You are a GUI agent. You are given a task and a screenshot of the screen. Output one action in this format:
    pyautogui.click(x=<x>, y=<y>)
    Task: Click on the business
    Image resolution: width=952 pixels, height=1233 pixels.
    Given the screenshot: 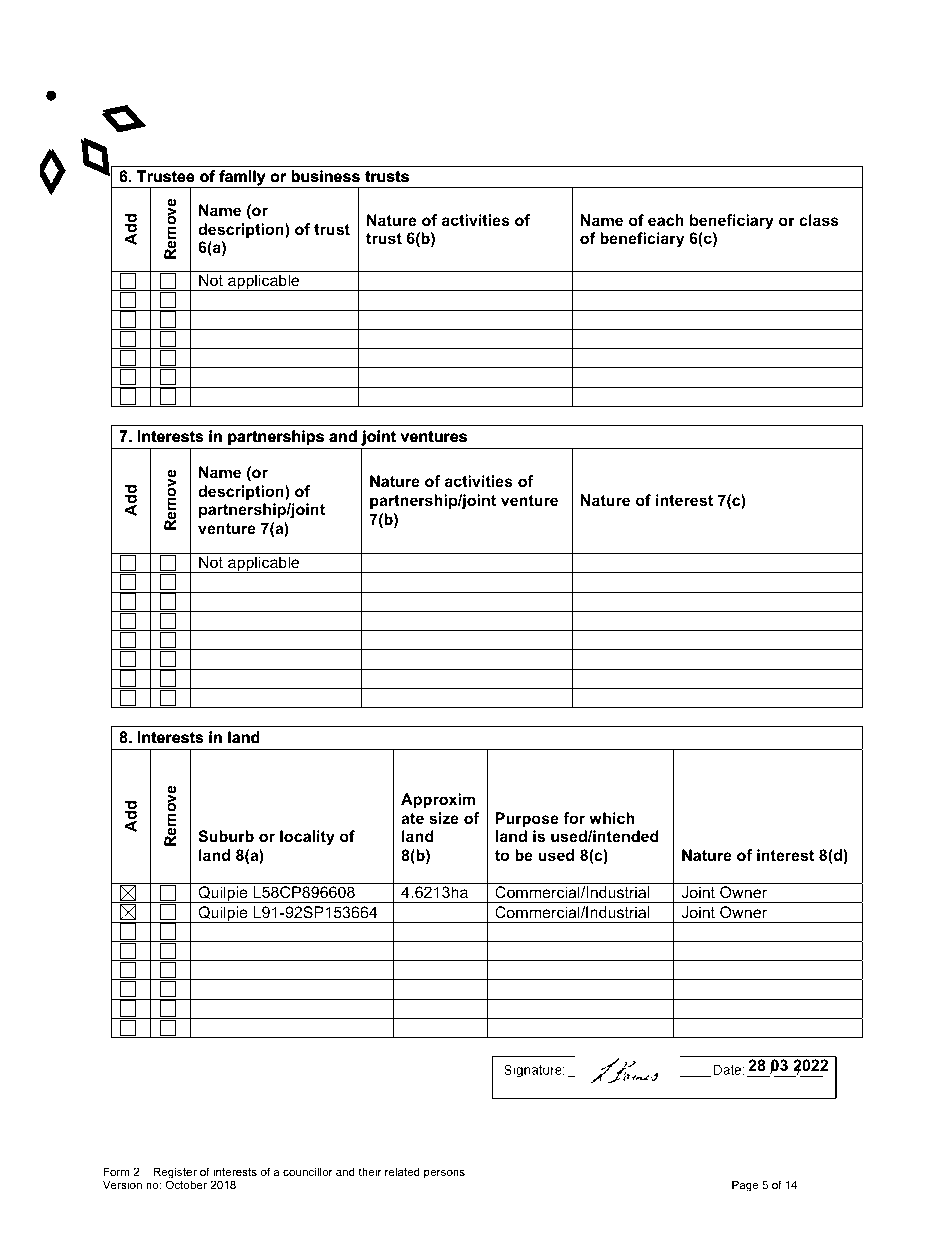 What is the action you would take?
    pyautogui.click(x=326, y=176)
